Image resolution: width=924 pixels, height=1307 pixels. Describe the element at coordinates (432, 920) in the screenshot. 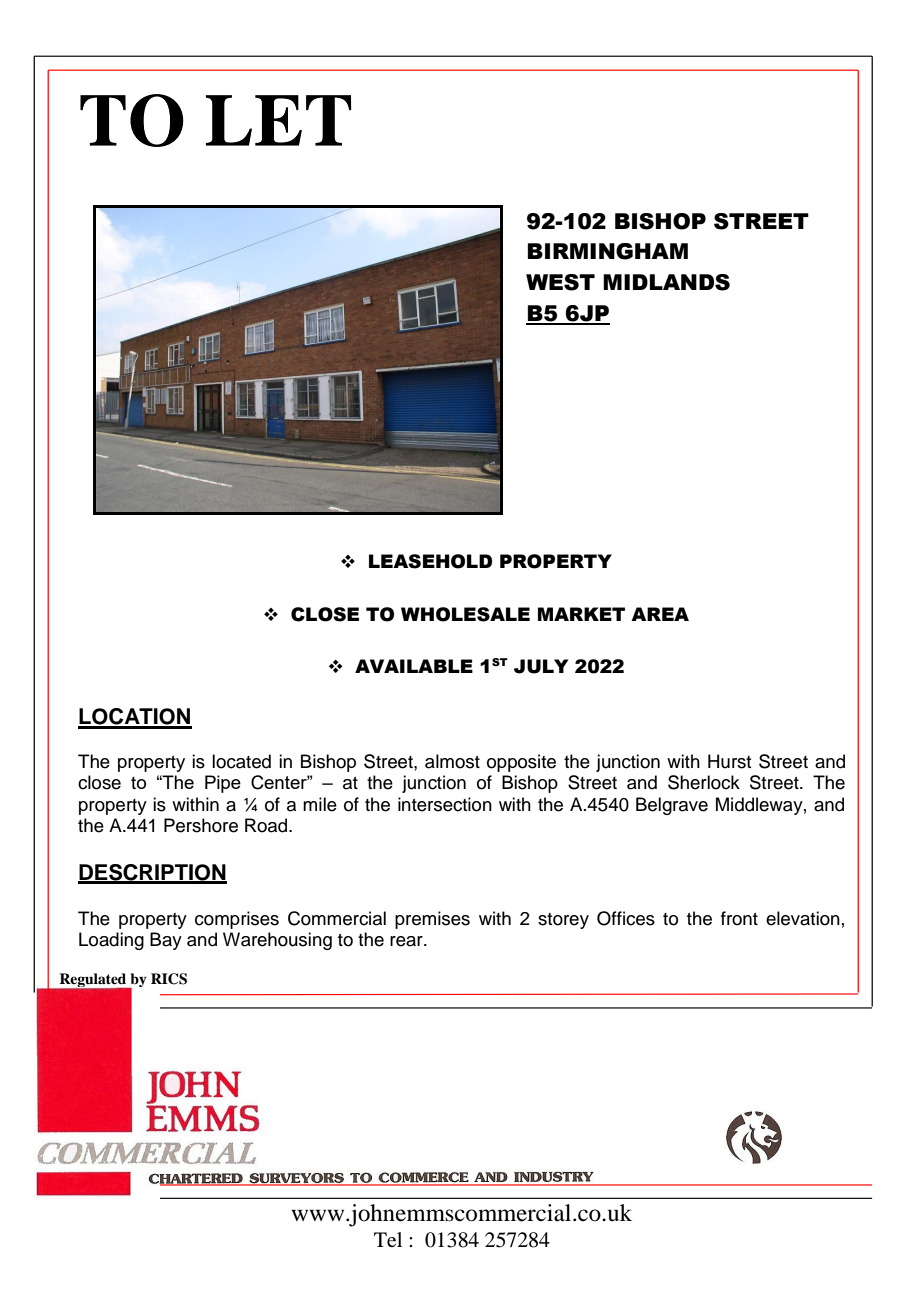

I see `premises` at that location.
